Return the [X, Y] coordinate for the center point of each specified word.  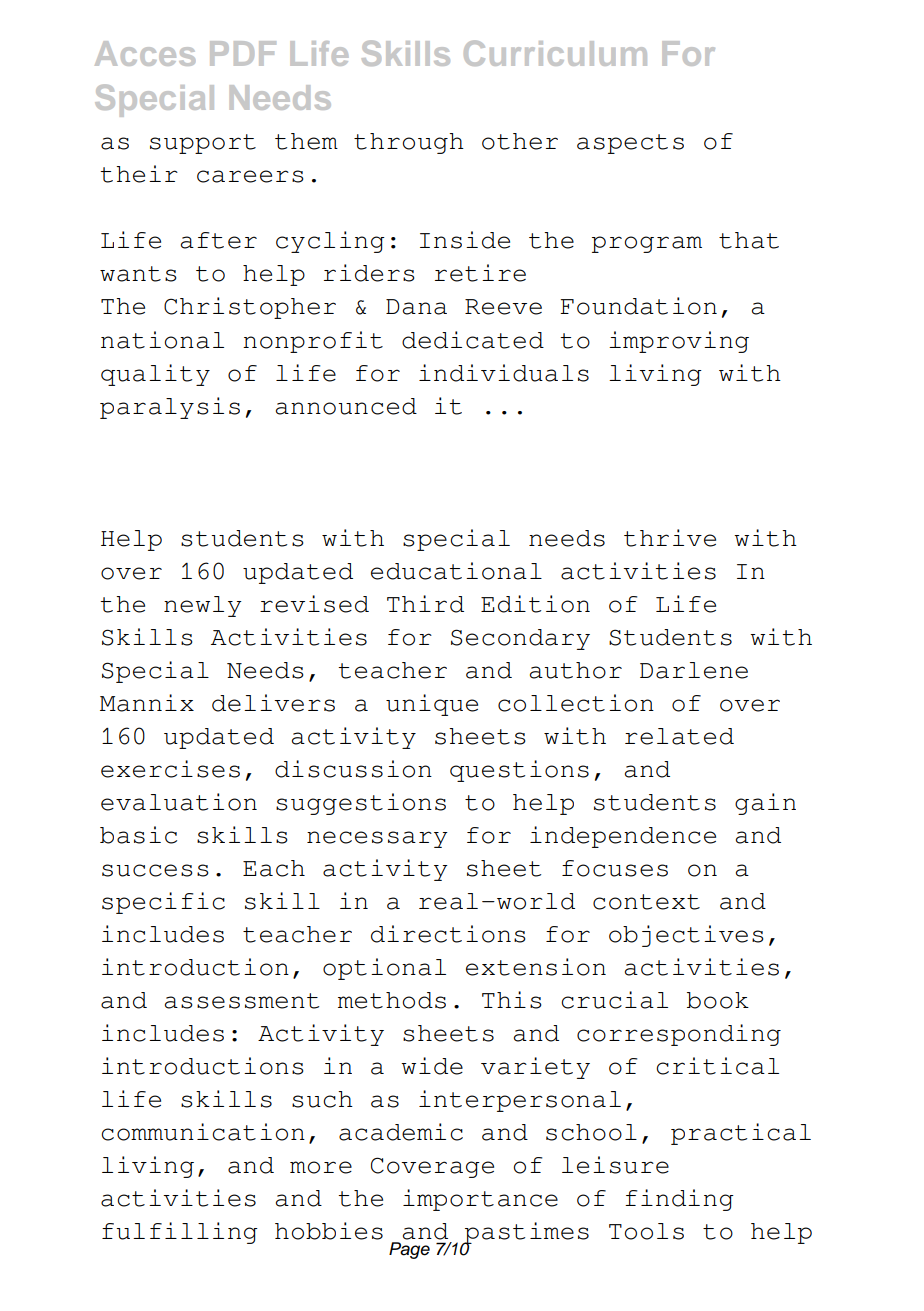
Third [425, 604]
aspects [630, 144]
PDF [243, 53]
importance [480, 1200]
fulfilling [180, 1233]
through [409, 143]
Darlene [694, 670]
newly [203, 606]
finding [679, 1200]
